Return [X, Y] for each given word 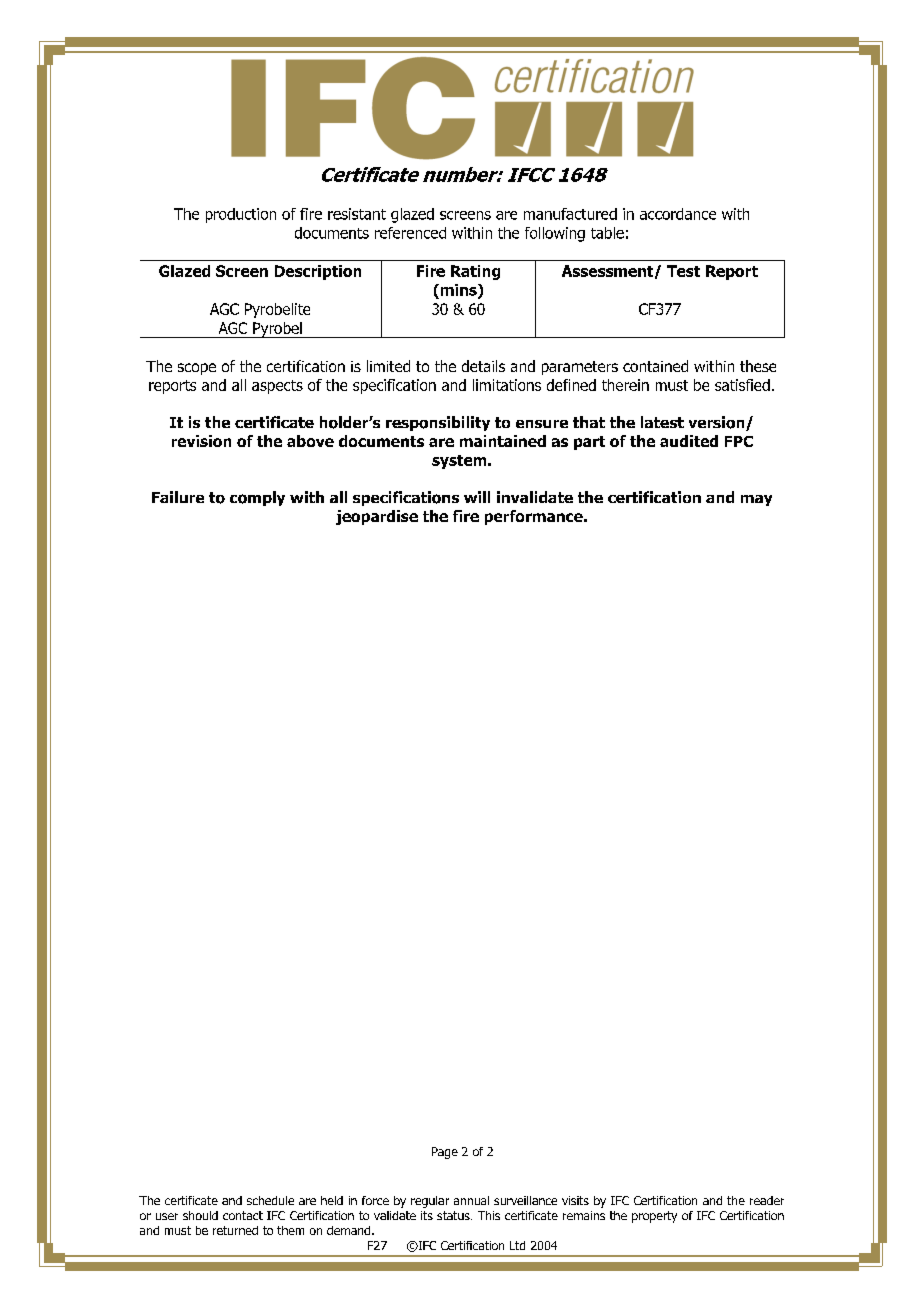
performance [535, 517]
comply [257, 498]
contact [243, 1215]
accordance [678, 214]
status [454, 1215]
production [241, 215]
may [756, 500]
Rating [475, 272]
